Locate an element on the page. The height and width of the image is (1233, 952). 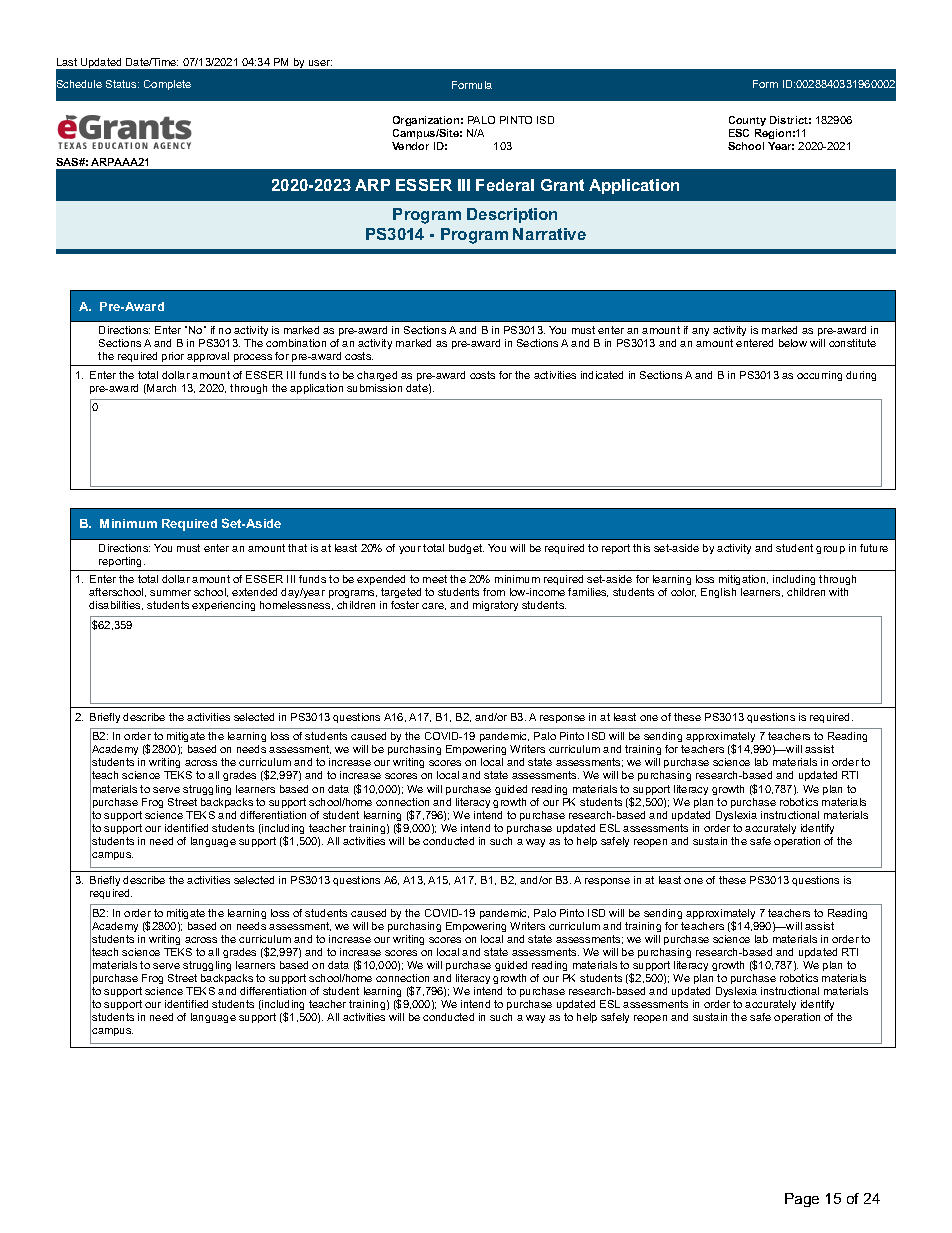
with is located at coordinates (838, 592).
